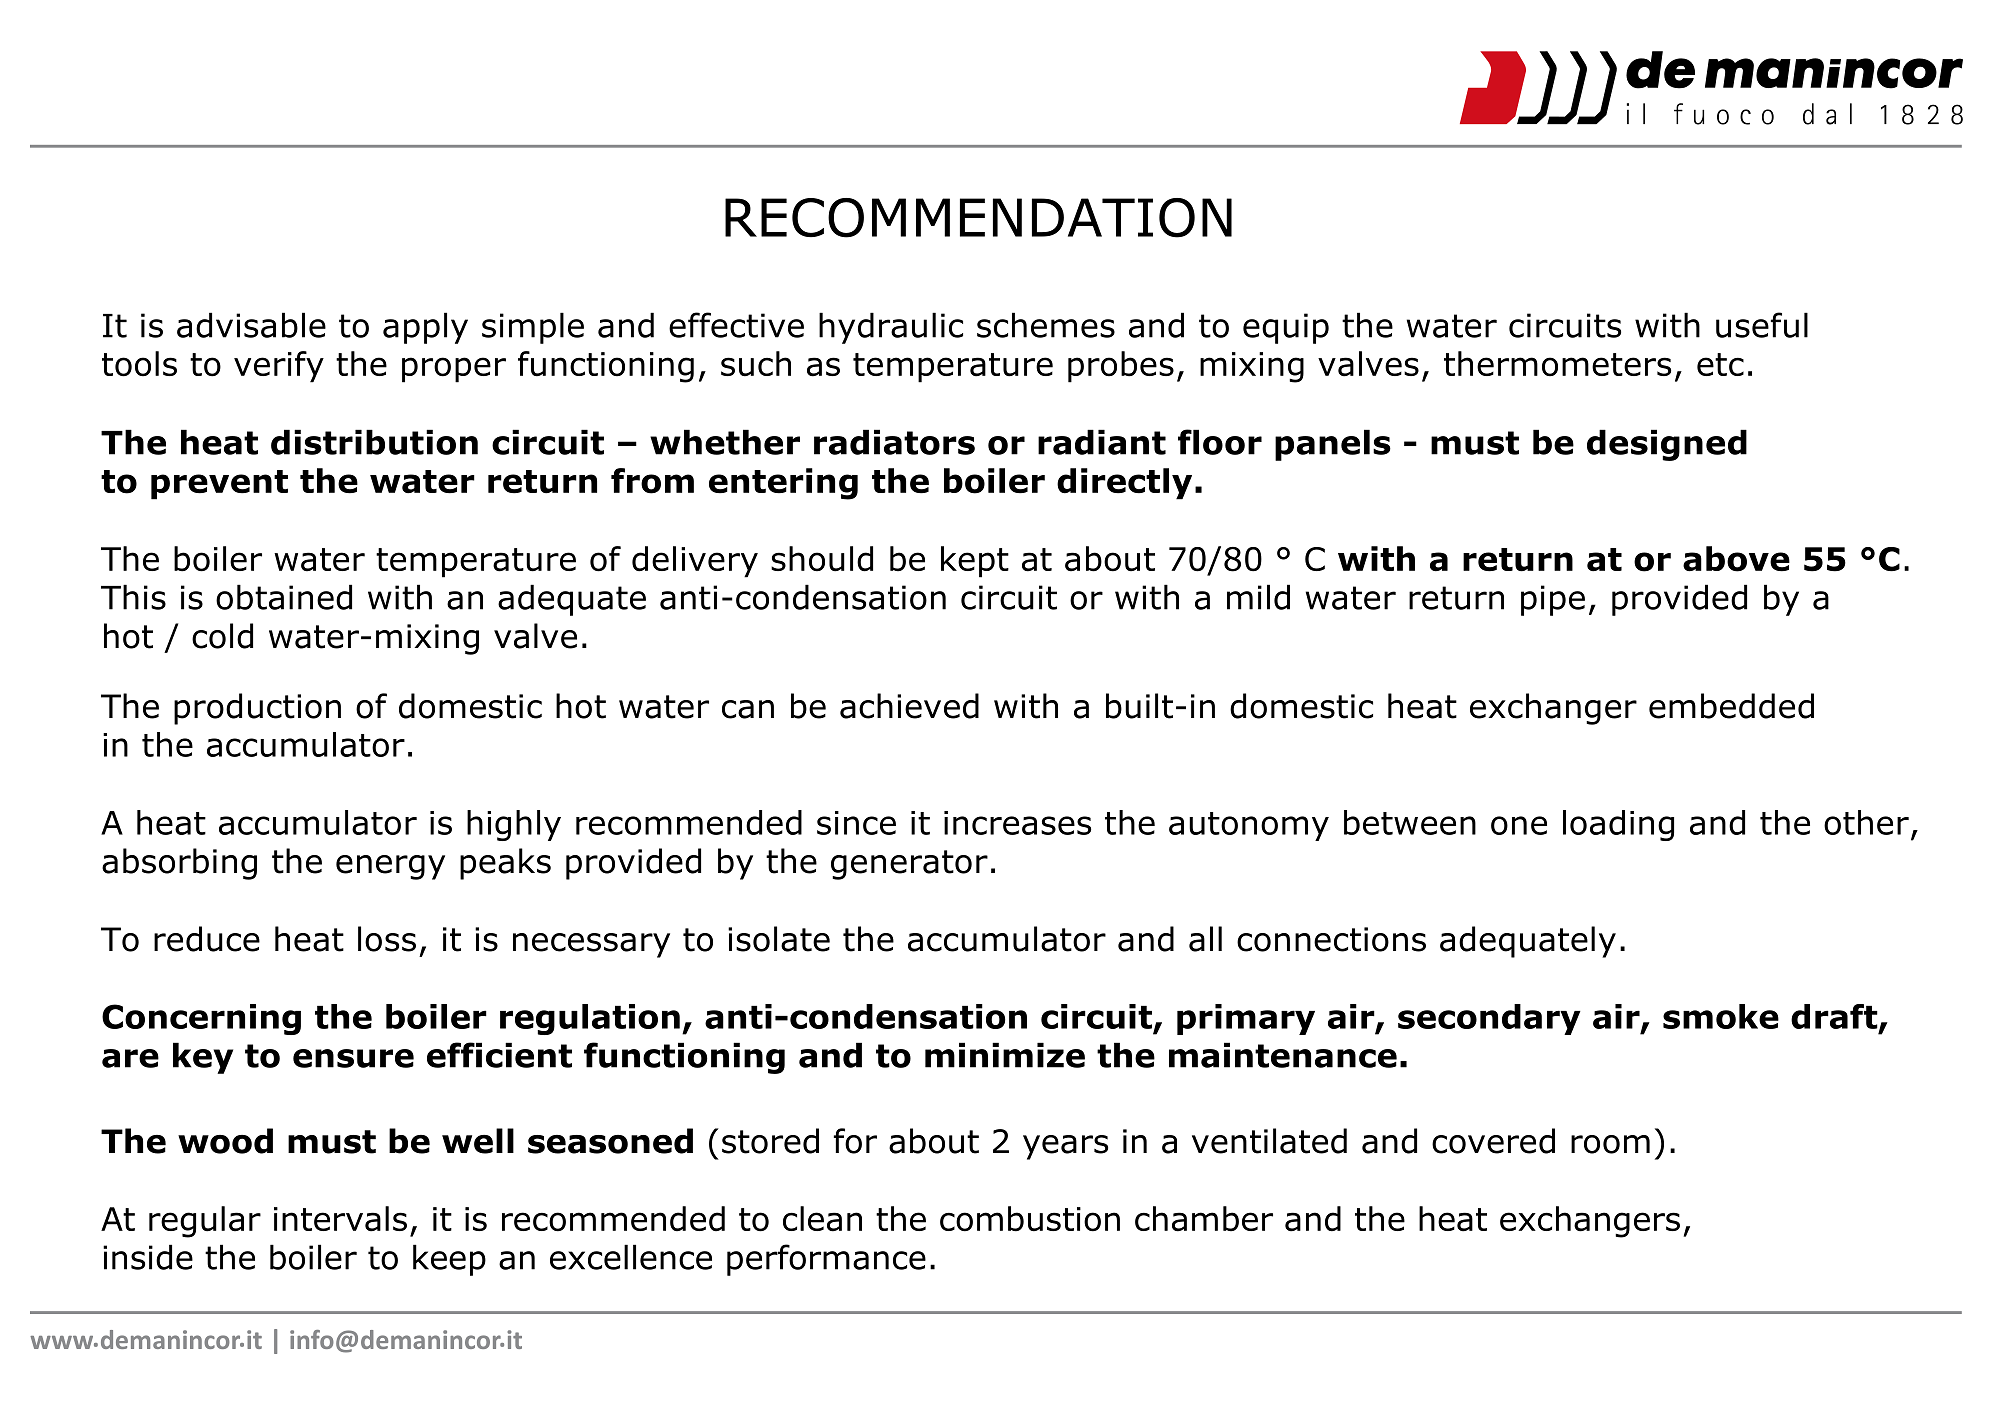  What do you see at coordinates (978, 218) in the page?
I see `RECOMMENDATION` at bounding box center [978, 218].
